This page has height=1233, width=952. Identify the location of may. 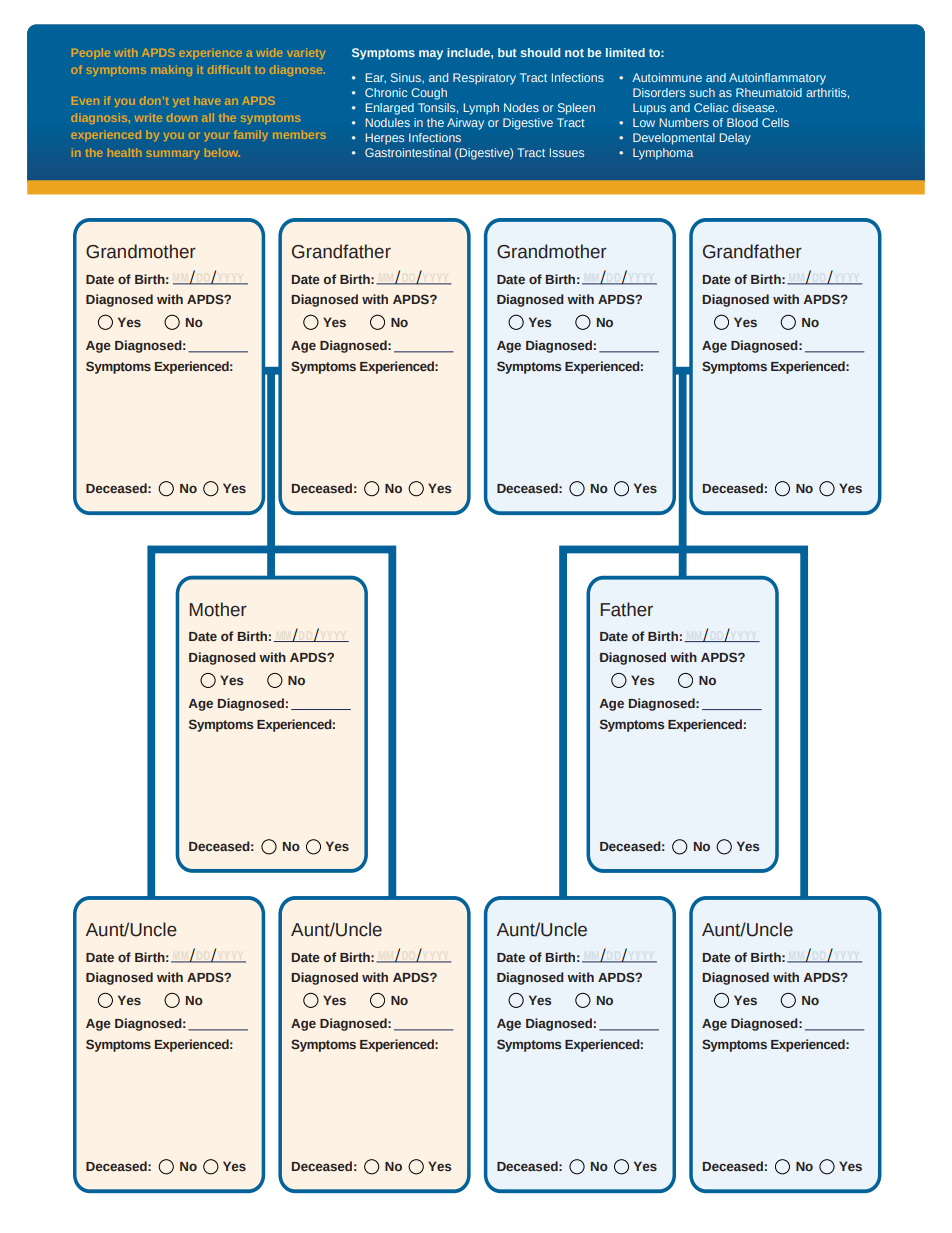
(431, 55).
